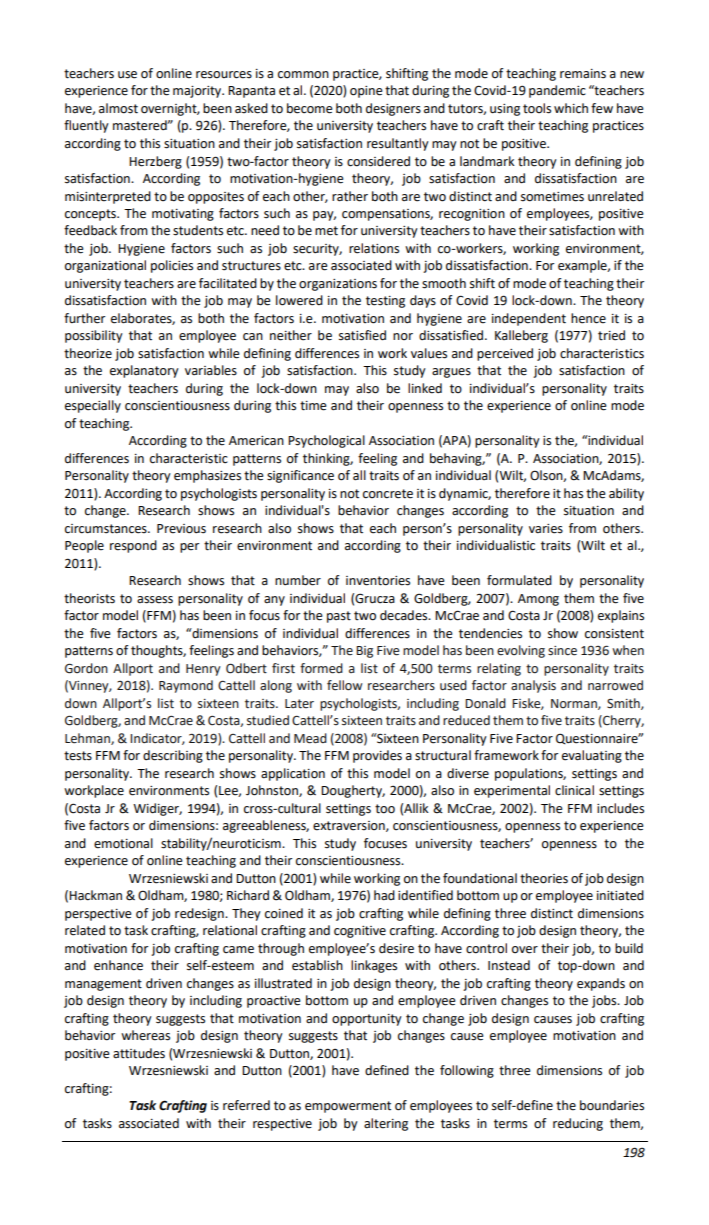 The width and height of the screenshot is (709, 1225). What do you see at coordinates (366, 92) in the screenshot?
I see `opine` at bounding box center [366, 92].
